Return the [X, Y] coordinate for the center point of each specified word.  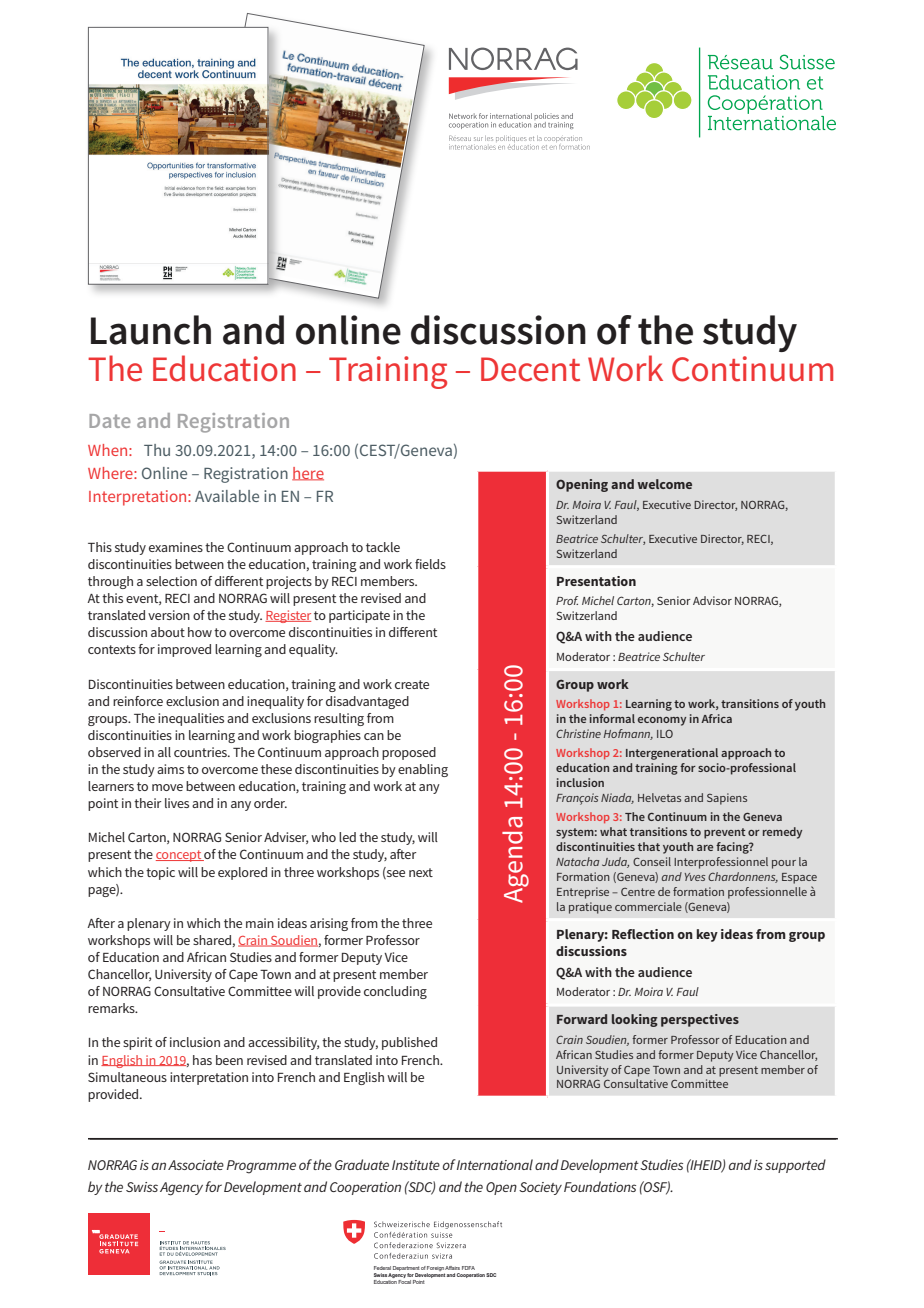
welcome [664, 484]
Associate [196, 1165]
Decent [530, 369]
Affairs [452, 1268]
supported [795, 1166]
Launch [151, 330]
